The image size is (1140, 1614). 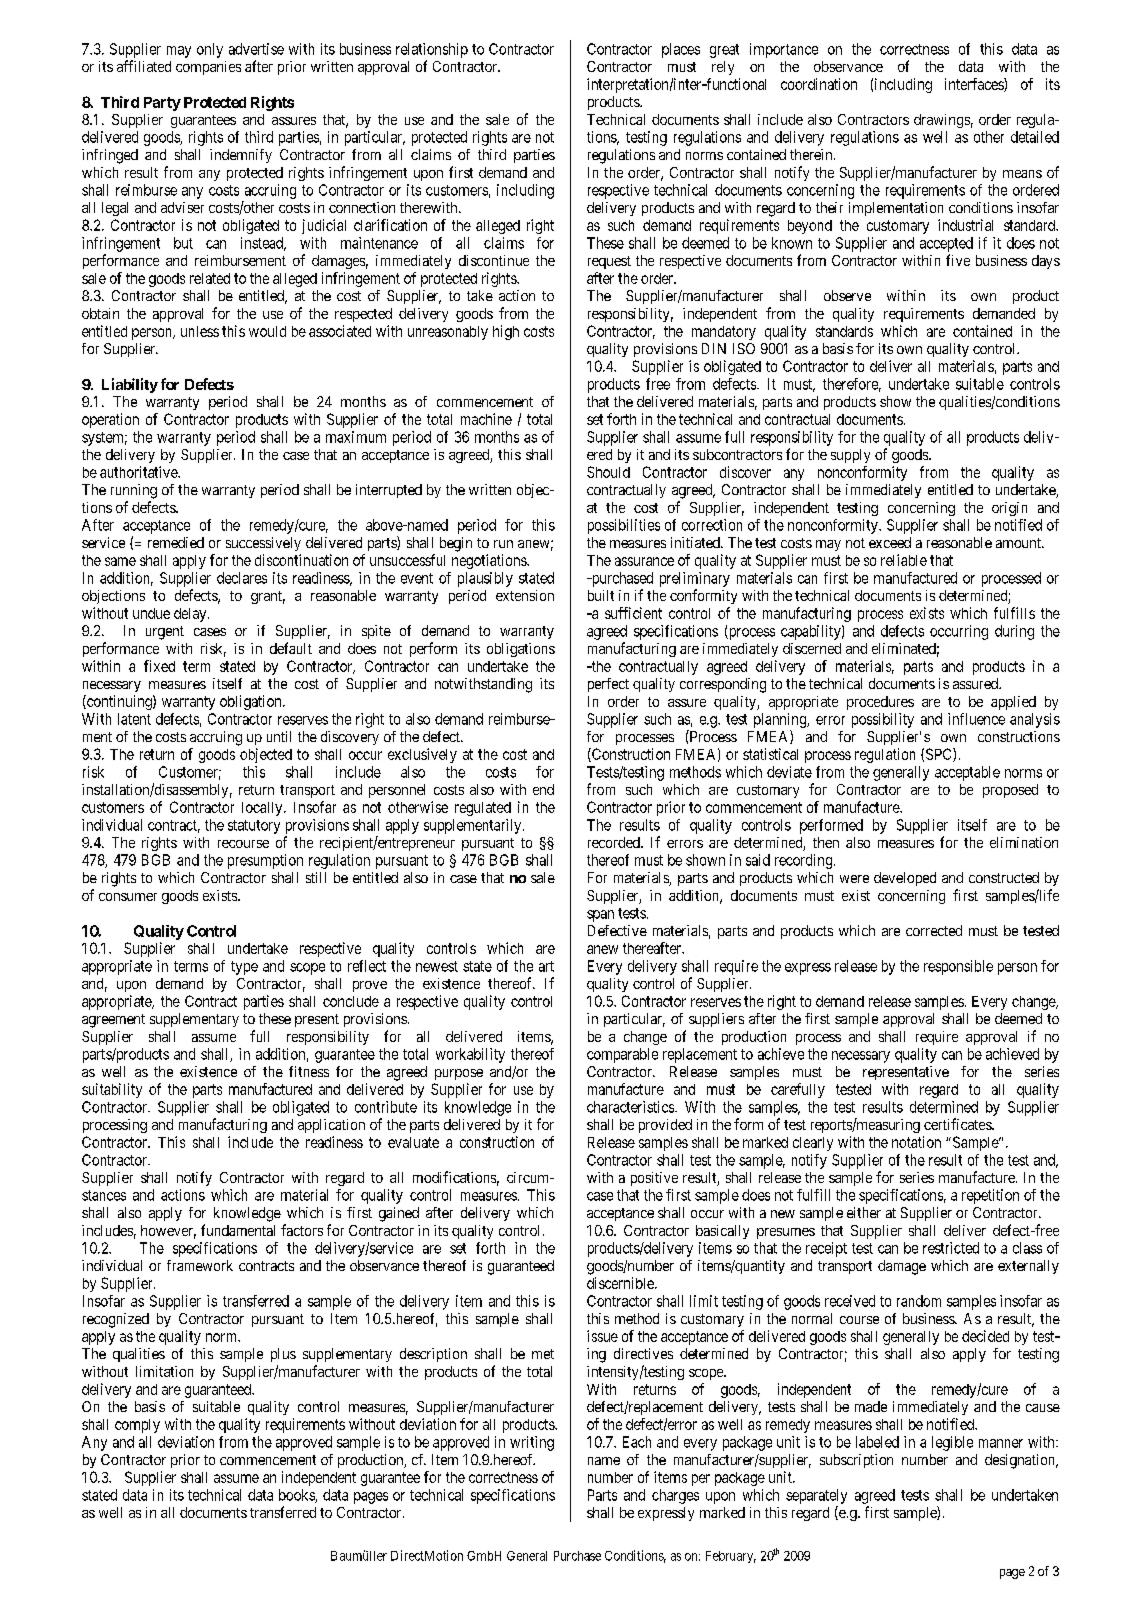 What do you see at coordinates (967, 773) in the document?
I see `acceptable` at bounding box center [967, 773].
